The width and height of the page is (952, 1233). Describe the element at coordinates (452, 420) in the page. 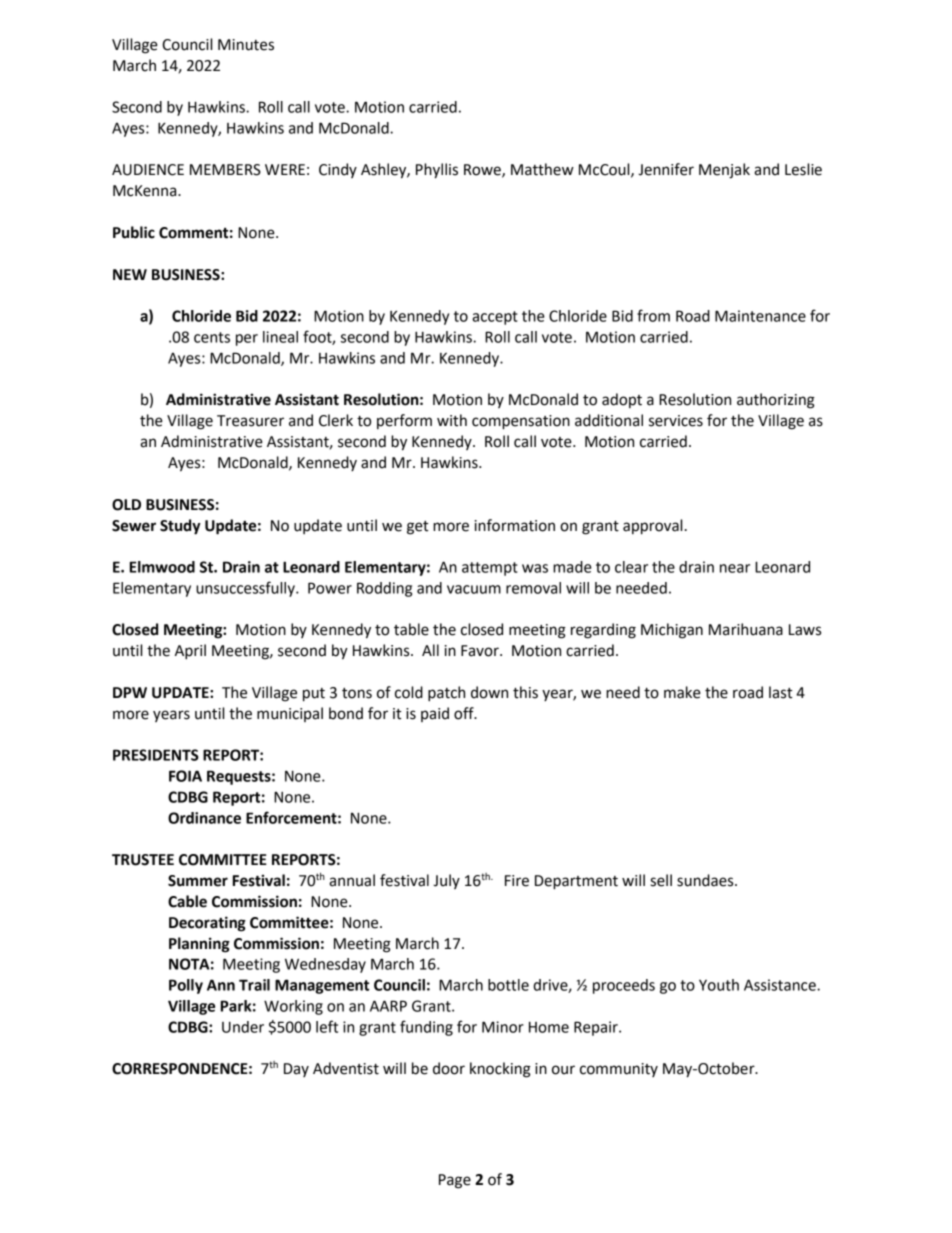

I see `with` at that location.
